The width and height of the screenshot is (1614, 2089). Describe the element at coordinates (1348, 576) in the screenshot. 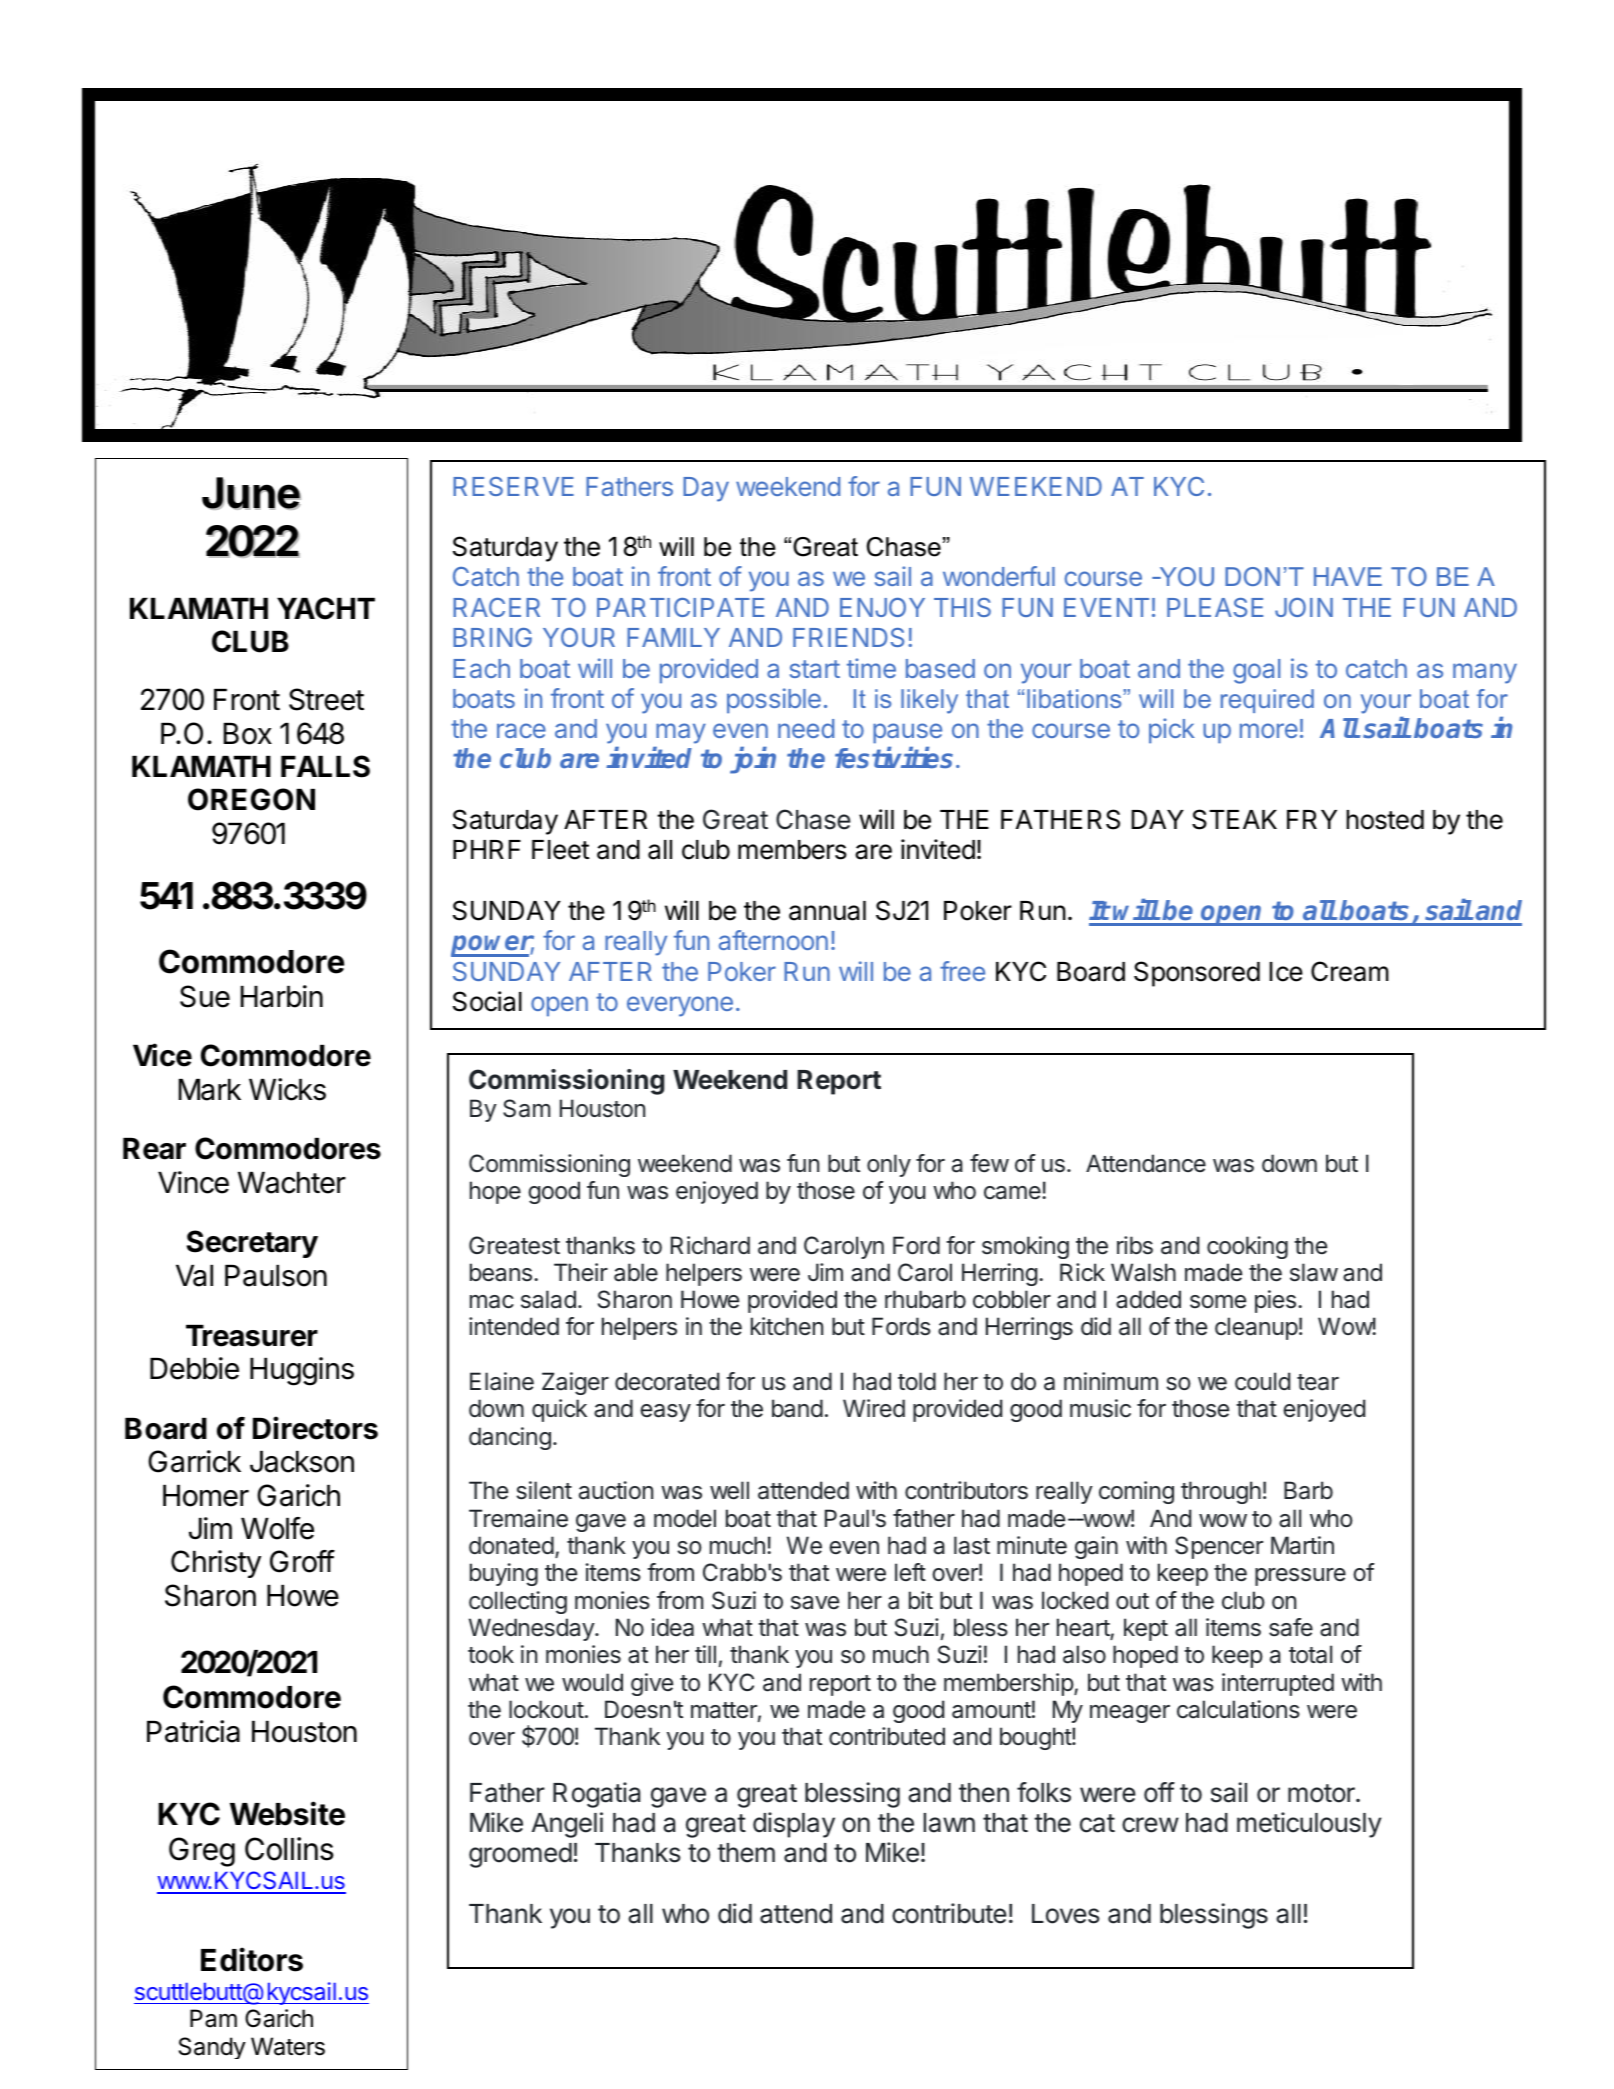

I see `HAVE` at that location.
